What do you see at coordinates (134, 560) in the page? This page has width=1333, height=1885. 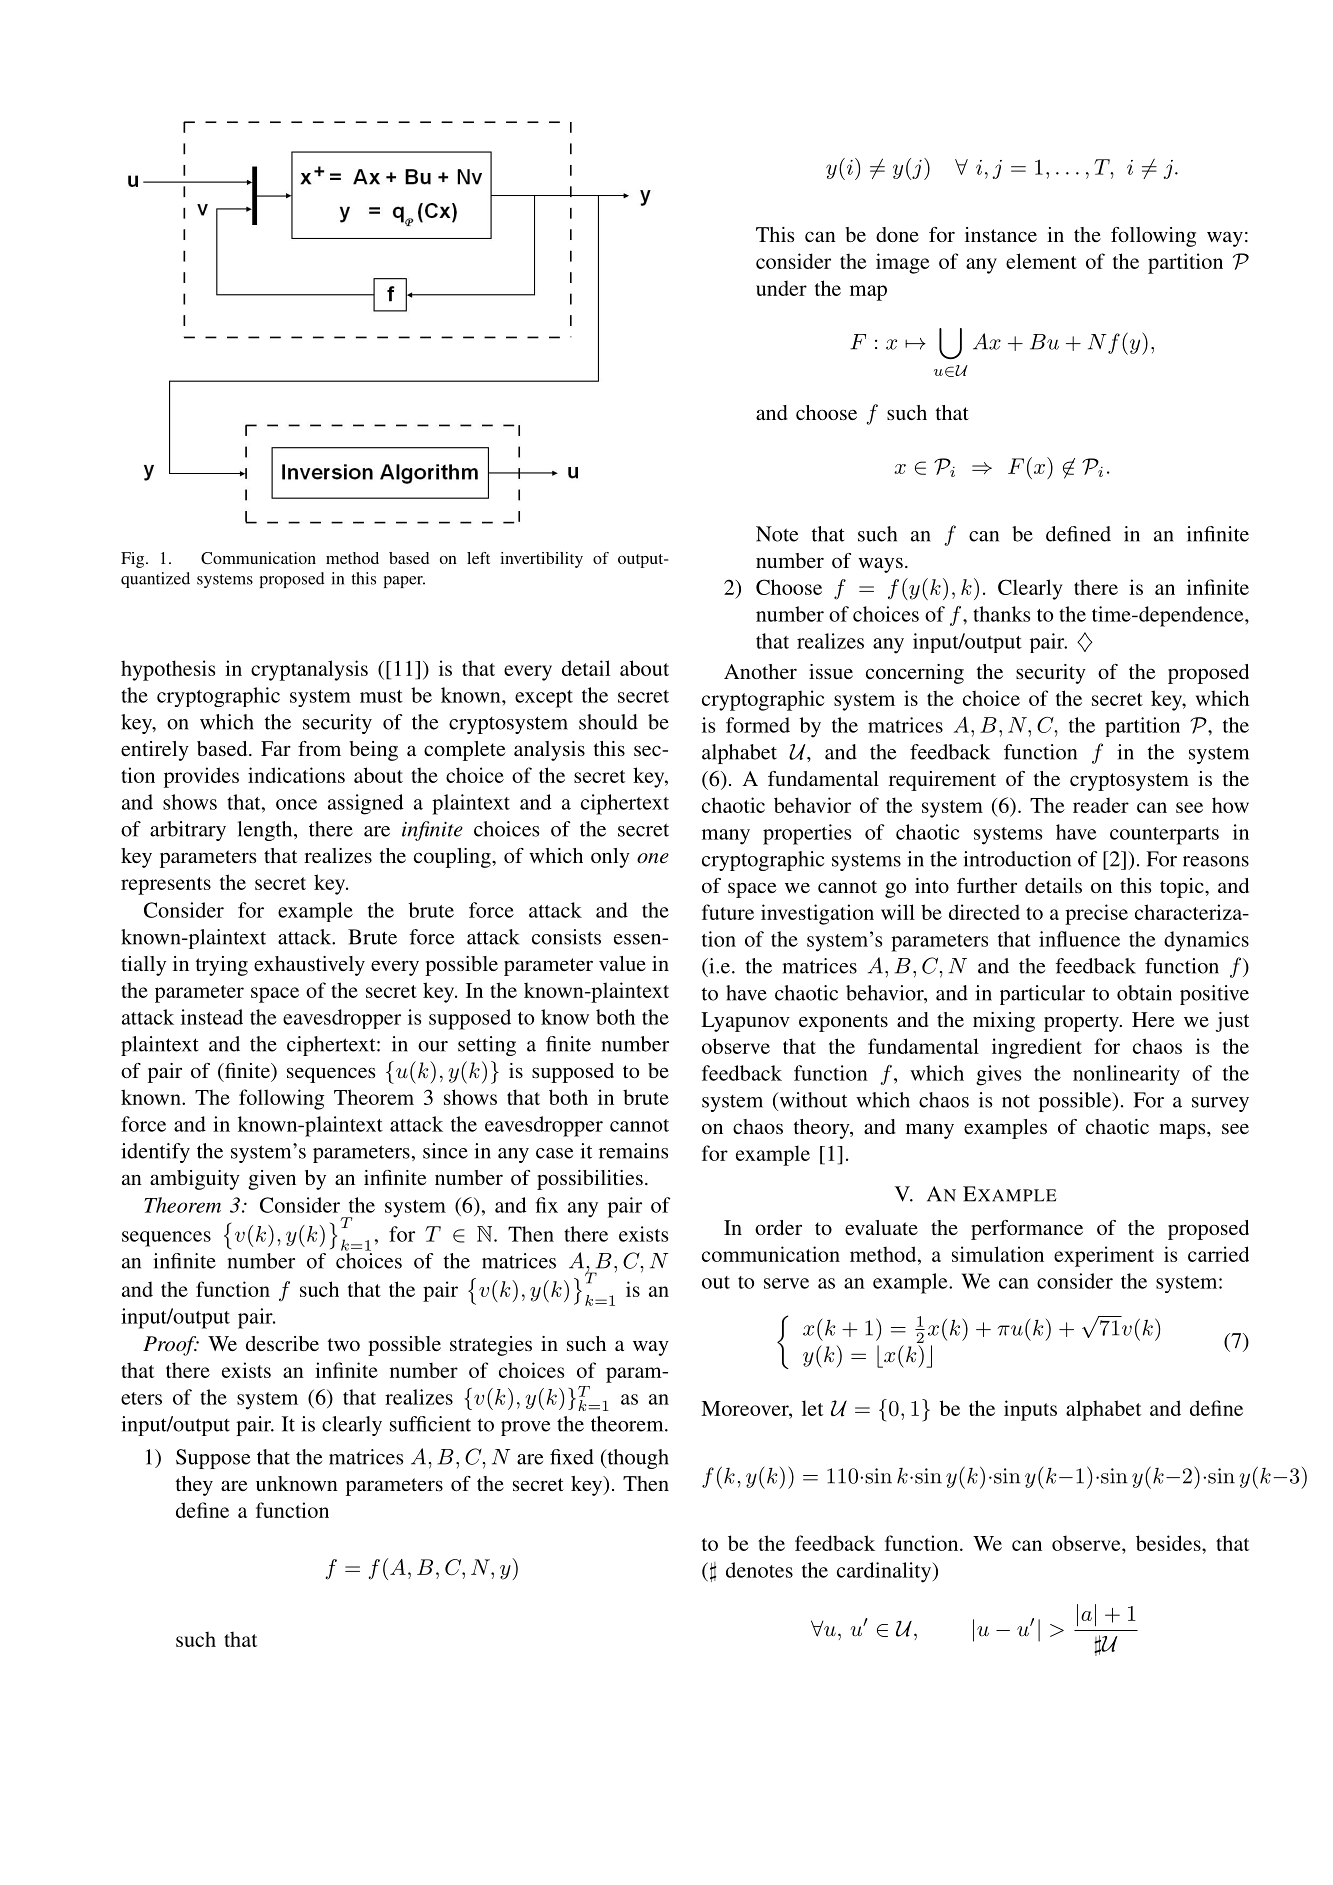 I see `Fig` at bounding box center [134, 560].
